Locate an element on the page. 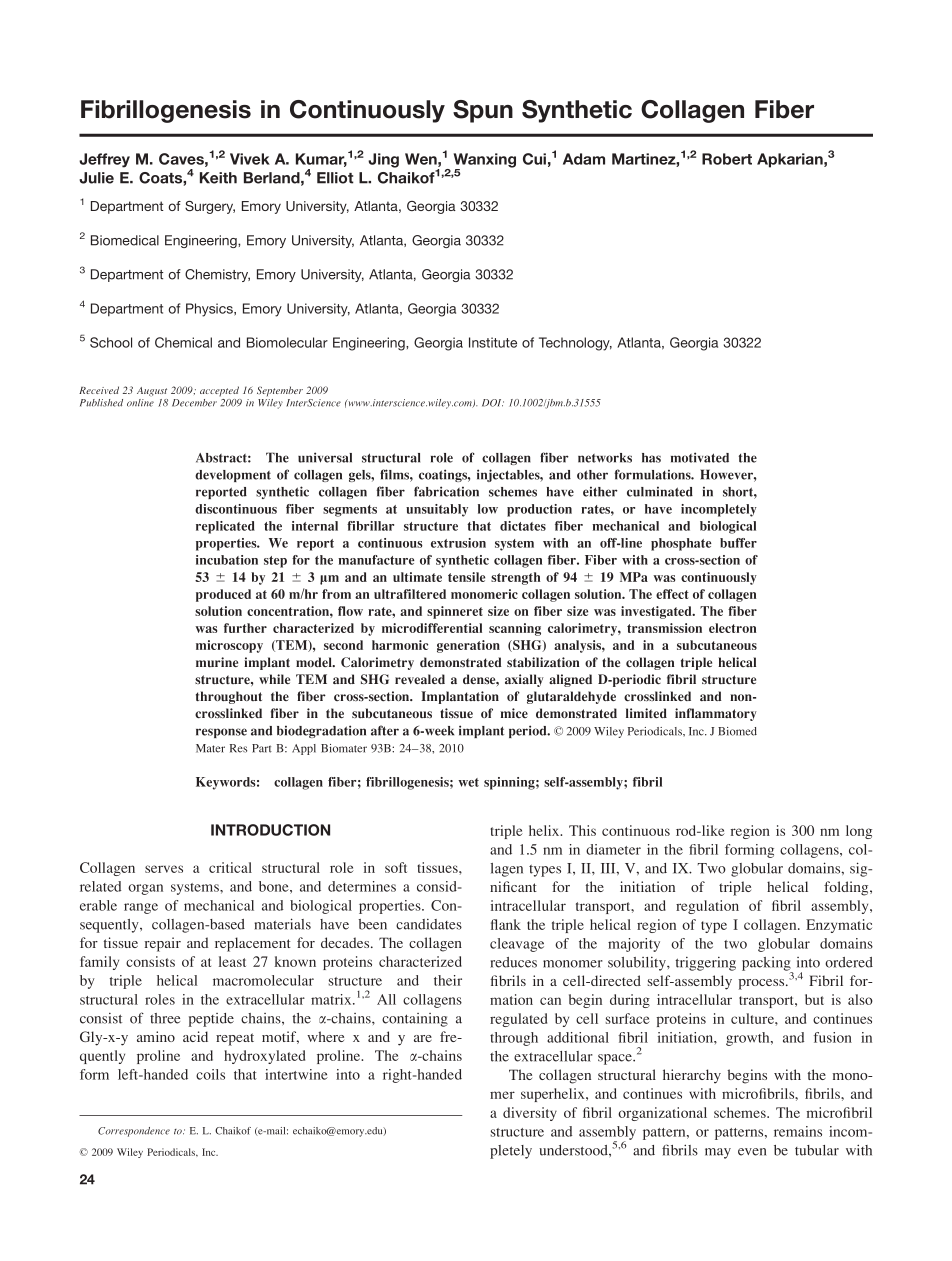 The width and height of the page is (952, 1261). December is located at coordinates (194, 403).
